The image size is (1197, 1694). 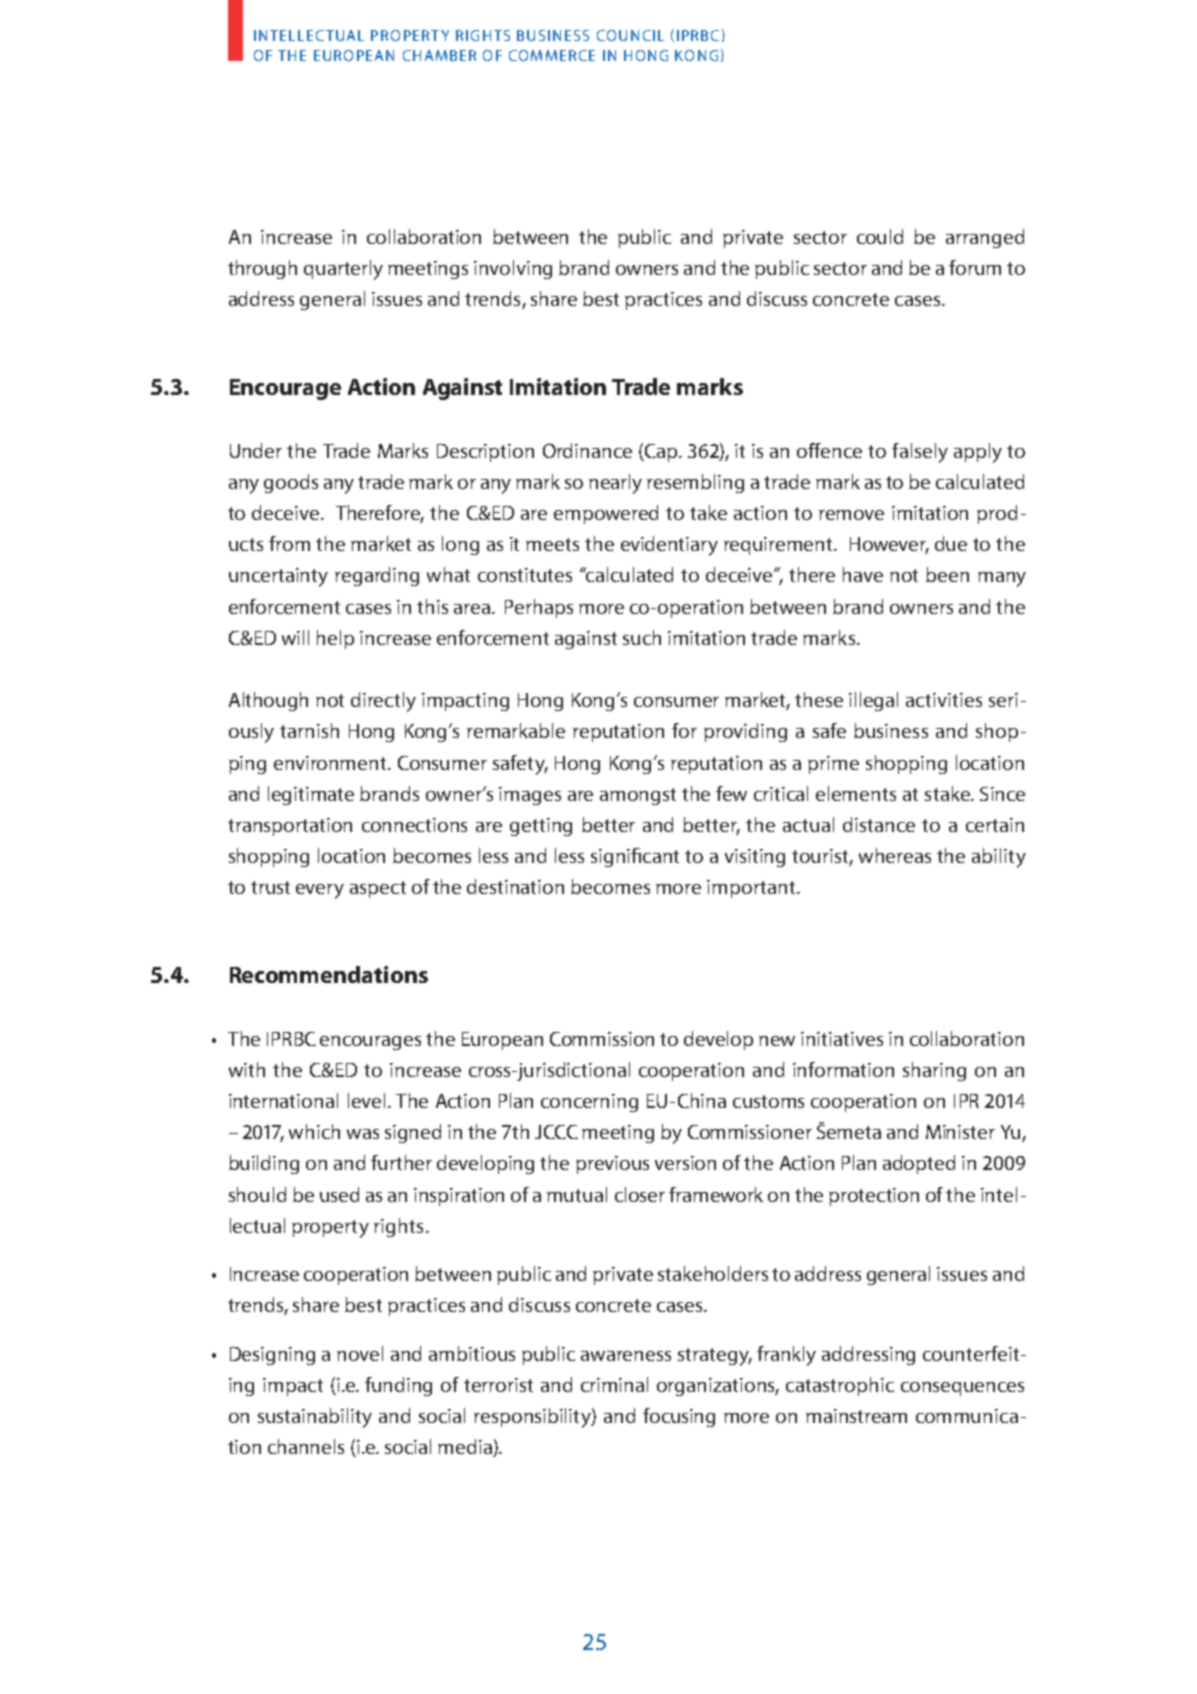 What do you see at coordinates (606, 514) in the document?
I see `empowered` at bounding box center [606, 514].
